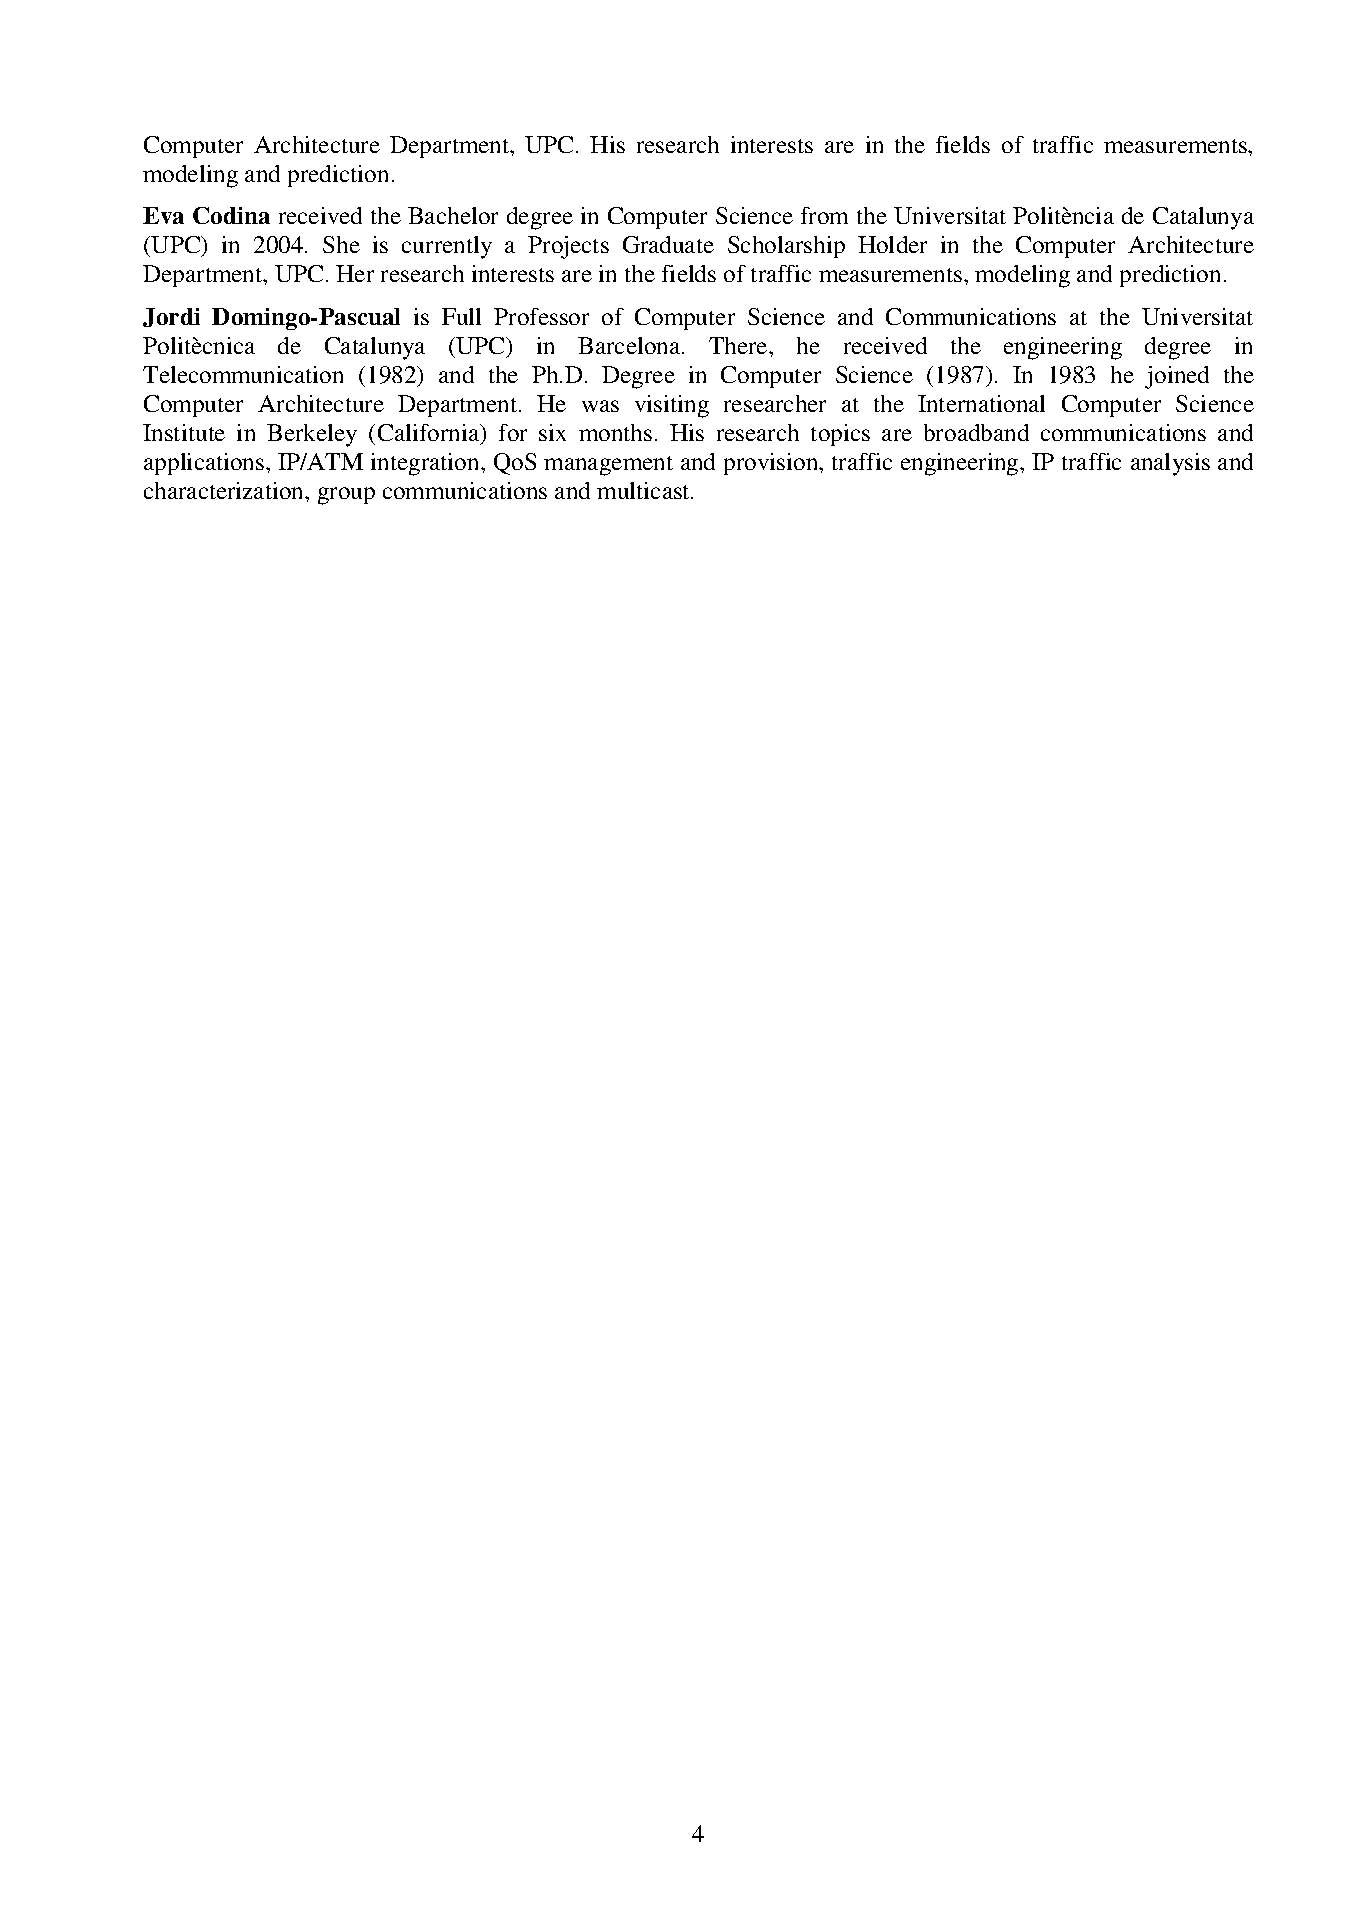  I want to click on Telecommunication, so click(243, 374).
